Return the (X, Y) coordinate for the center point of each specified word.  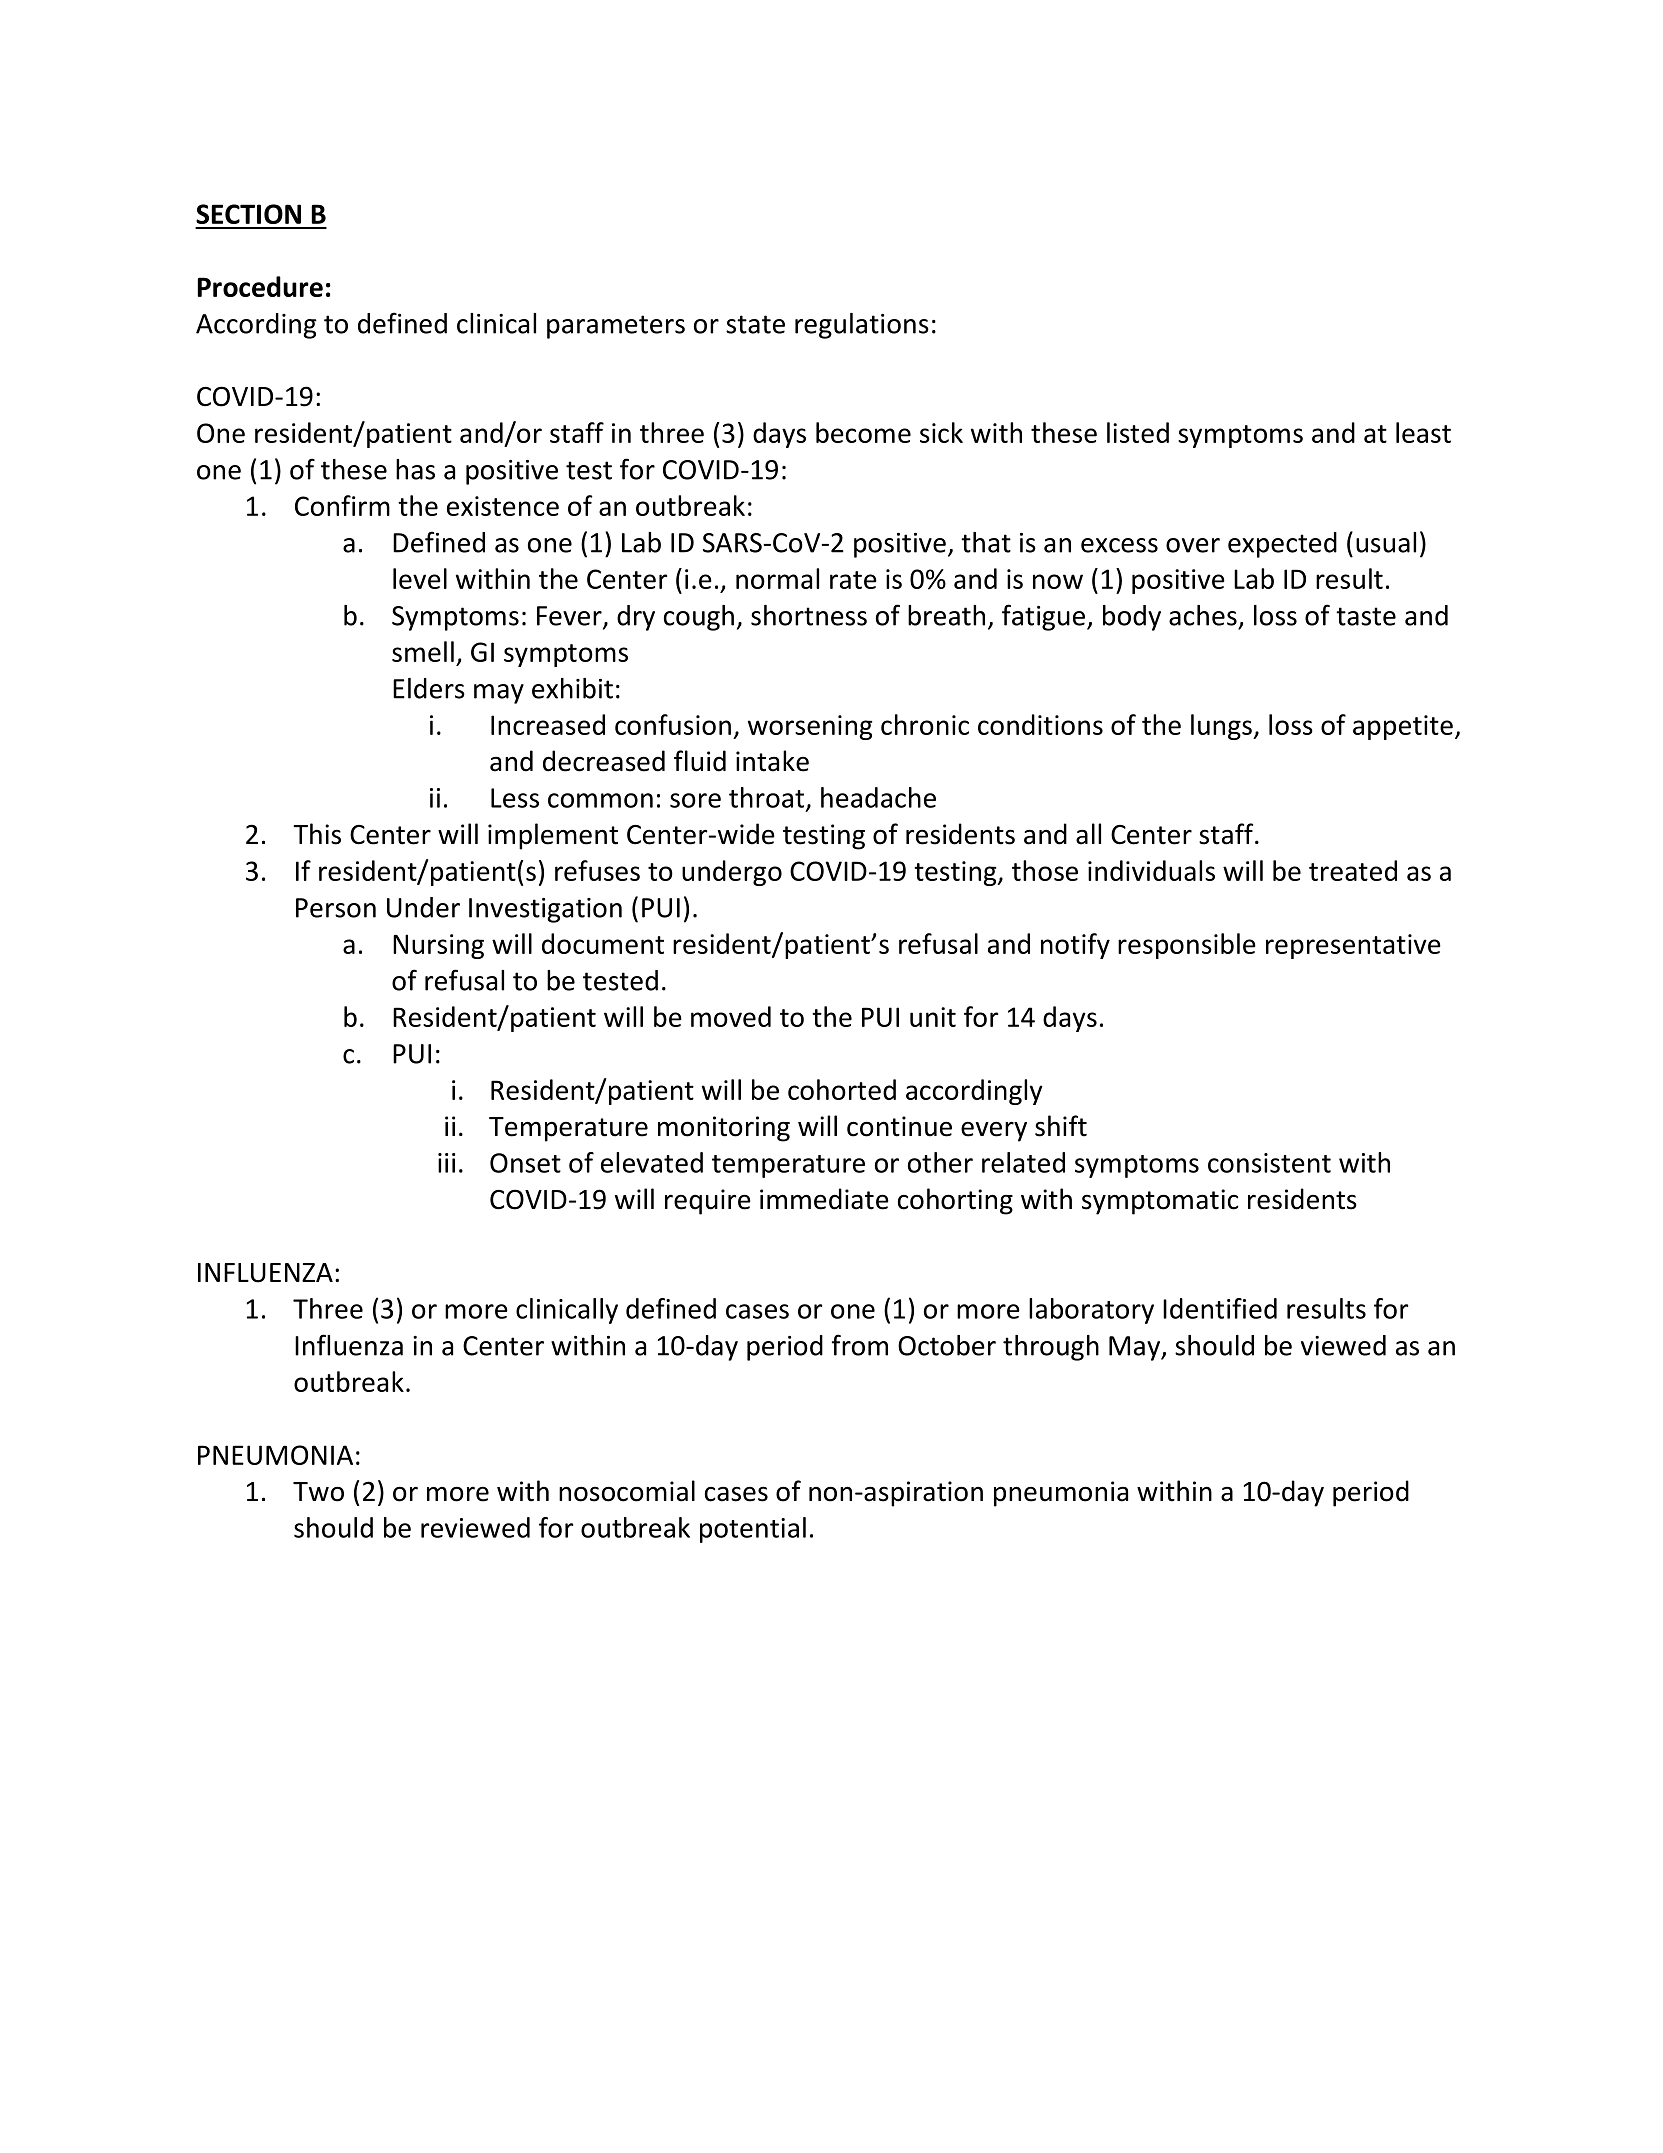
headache (878, 797)
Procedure (260, 286)
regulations (862, 326)
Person (336, 908)
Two (318, 1492)
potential (753, 1530)
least (1423, 432)
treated (1353, 870)
